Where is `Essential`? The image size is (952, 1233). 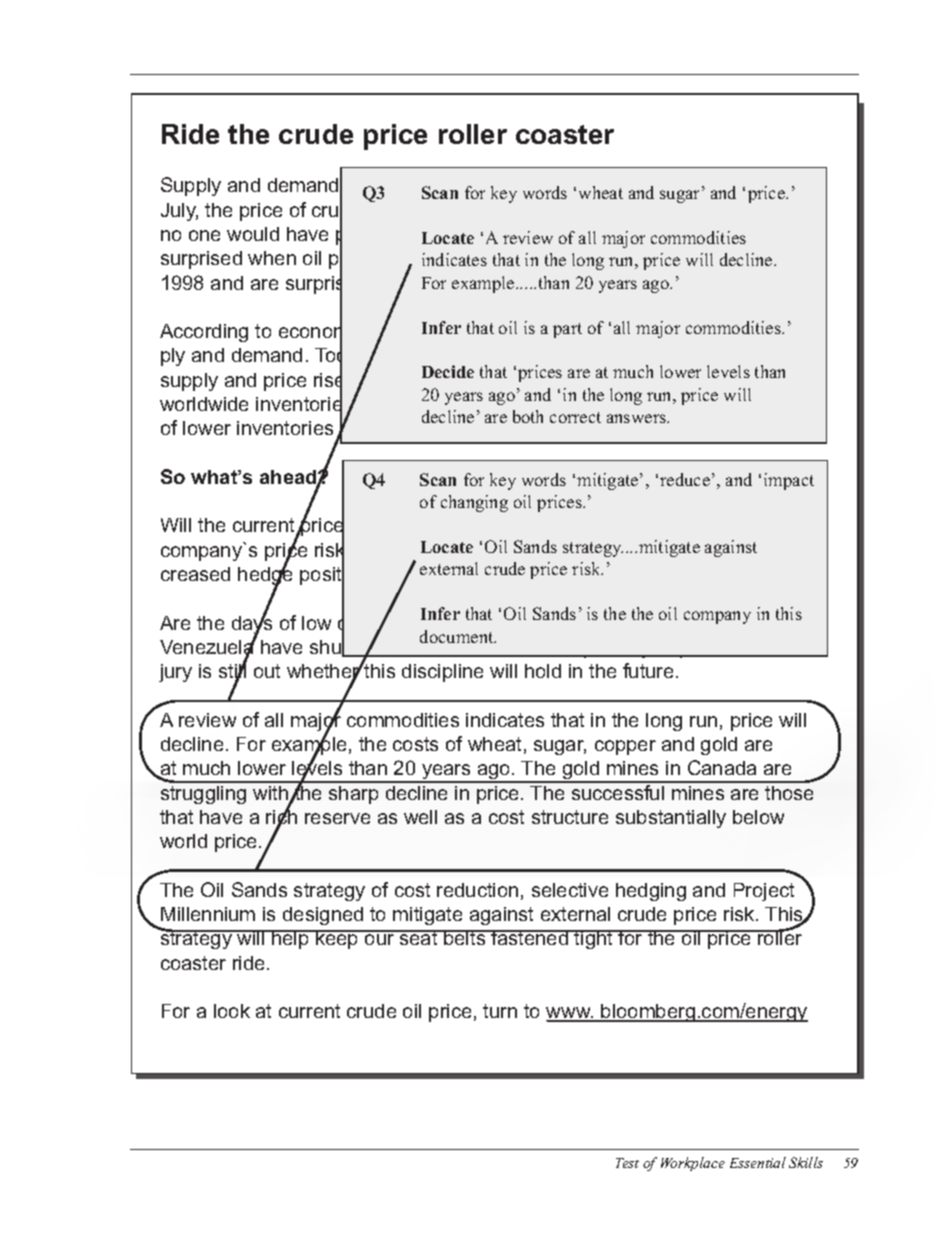
Essential is located at coordinates (758, 1162).
